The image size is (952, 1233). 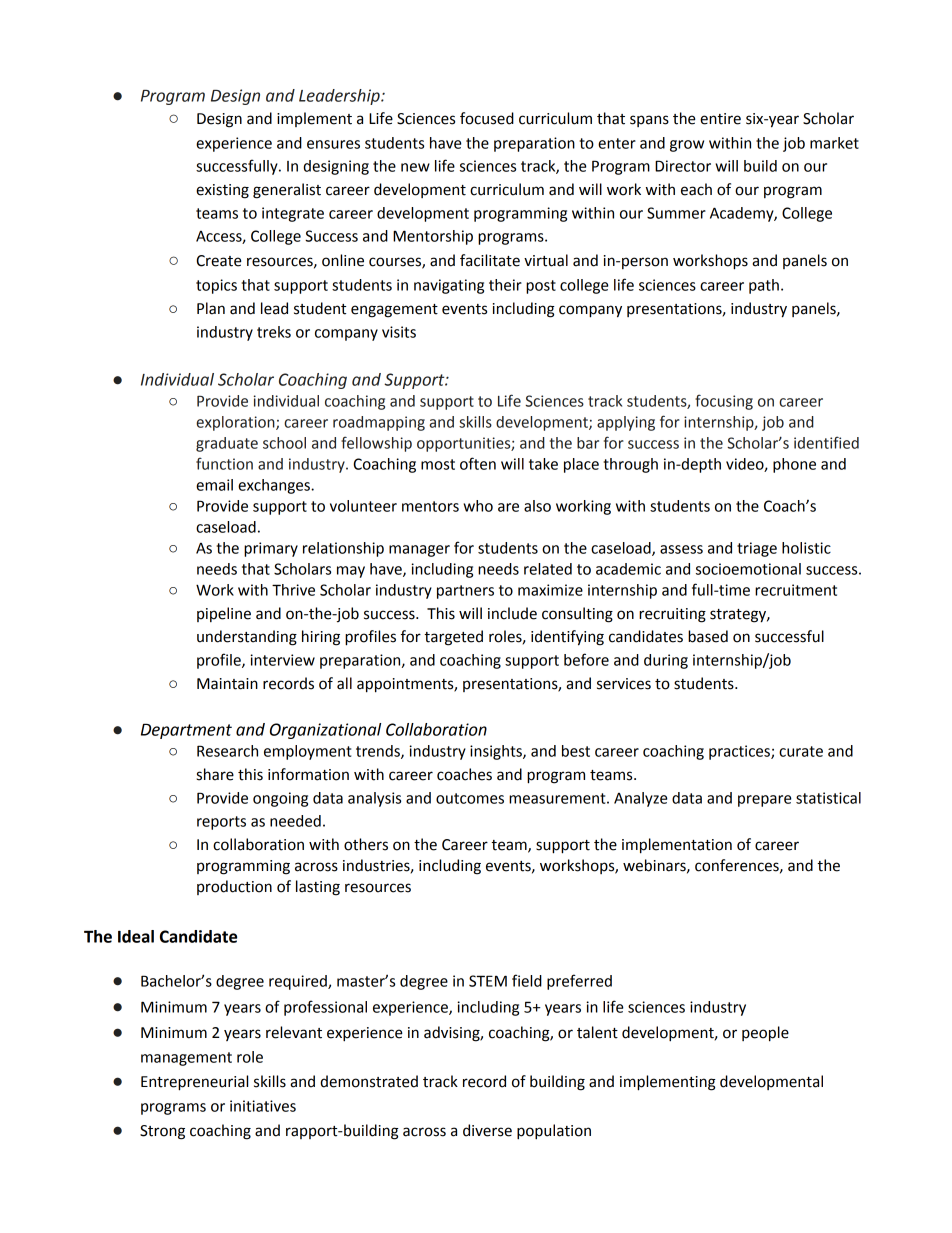 I want to click on who, so click(x=478, y=506).
